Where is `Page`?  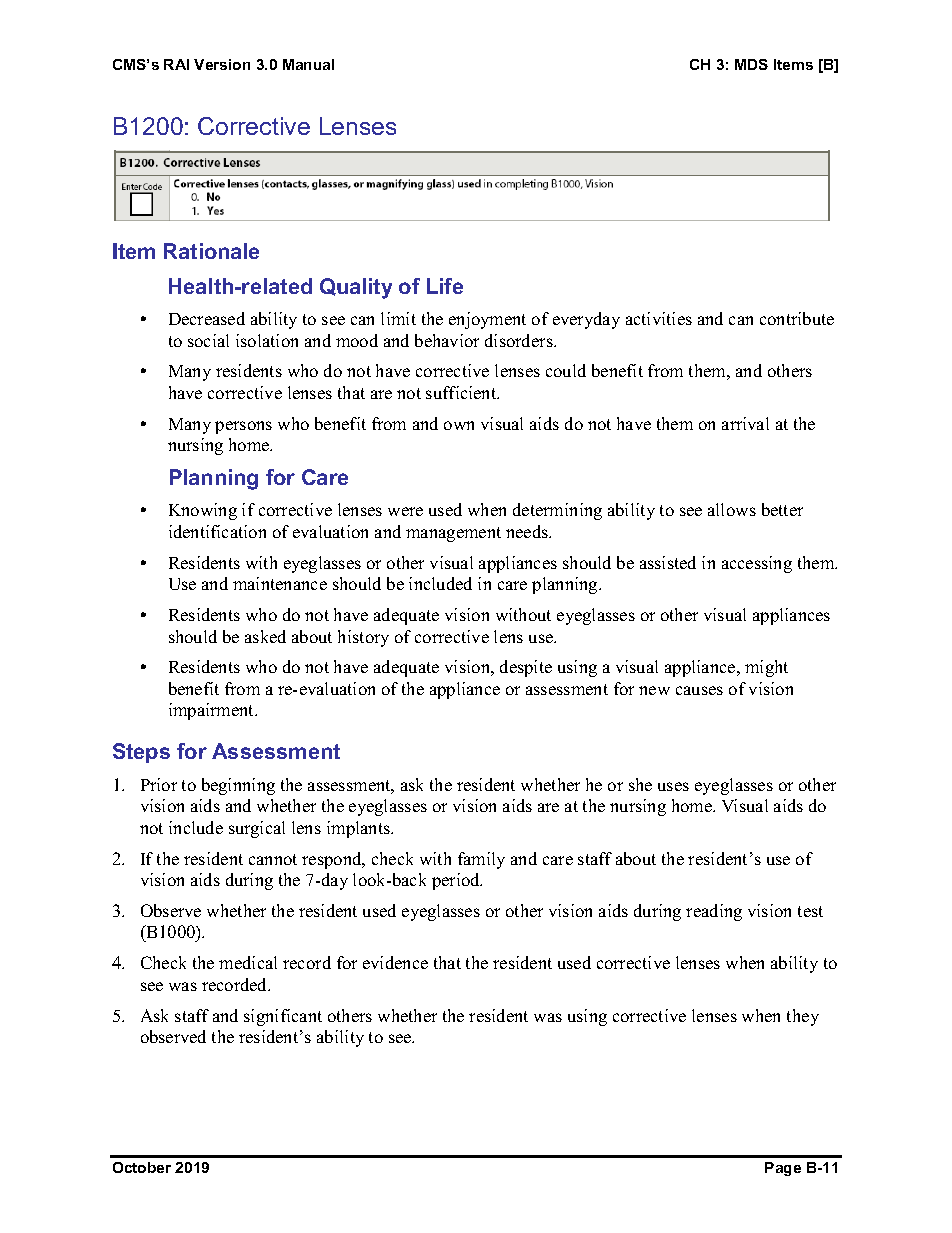 Page is located at coordinates (783, 1169).
